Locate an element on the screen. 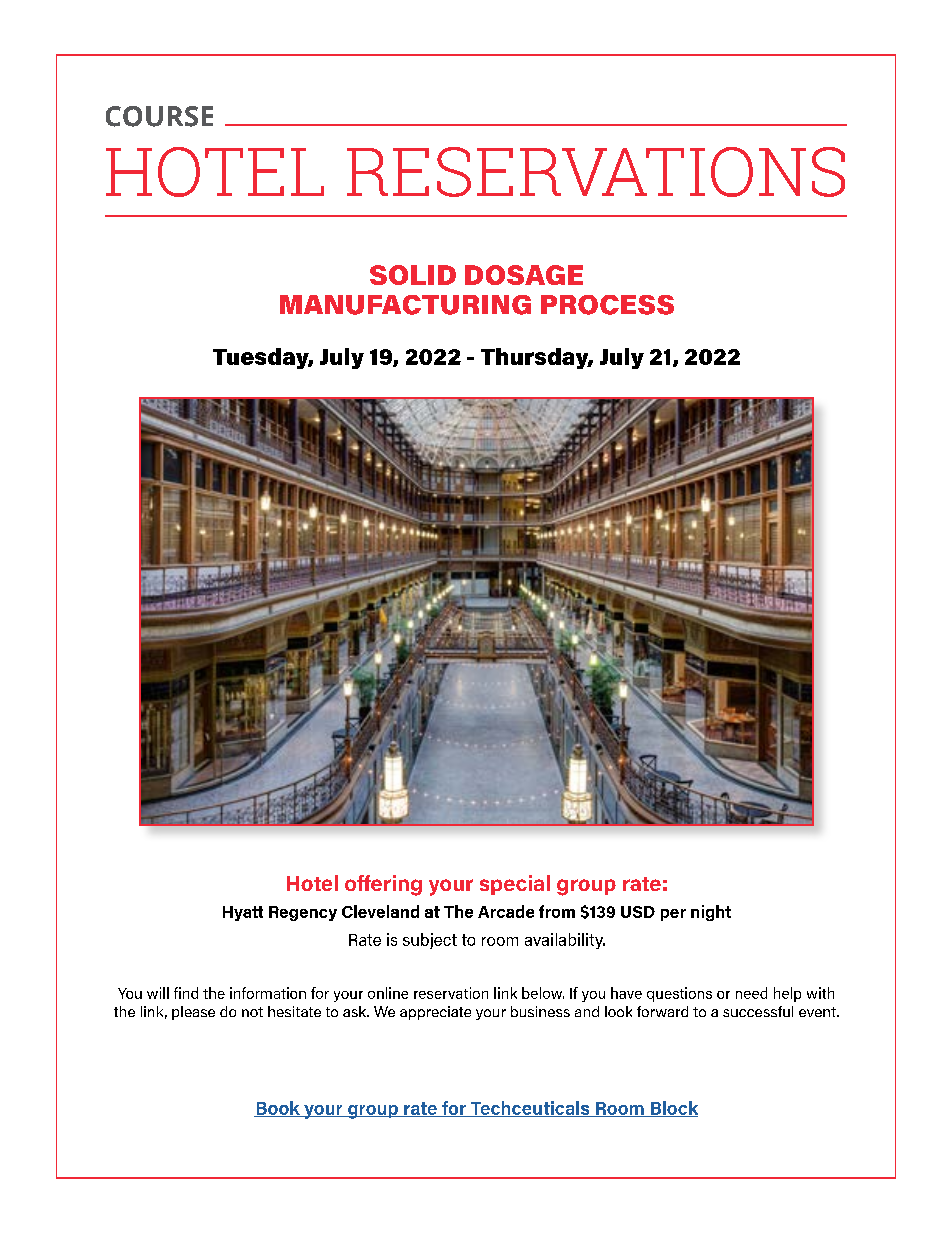  PROCESS is located at coordinates (607, 305).
